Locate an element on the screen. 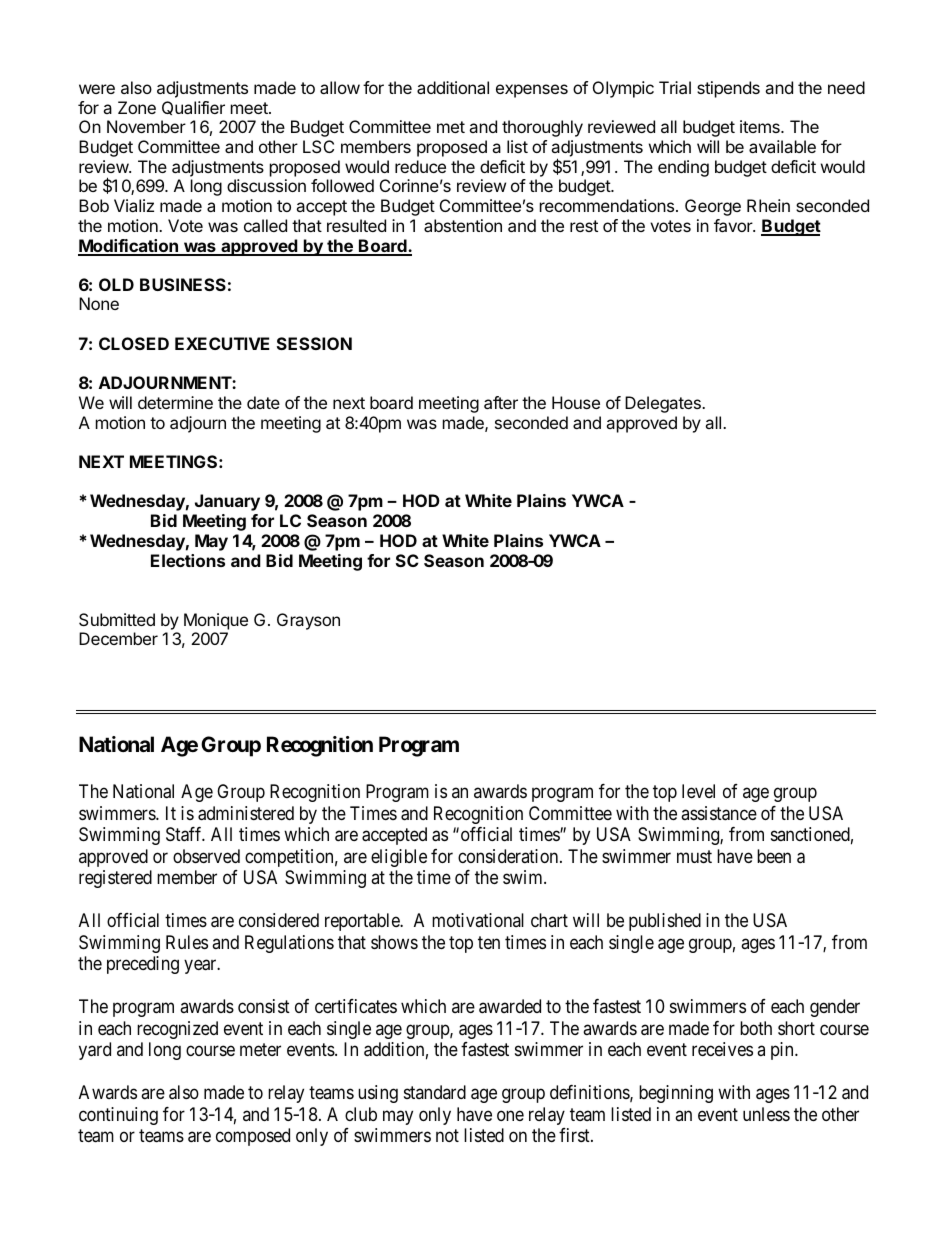 This screenshot has height=1233, width=952. level is located at coordinates (698, 791).
